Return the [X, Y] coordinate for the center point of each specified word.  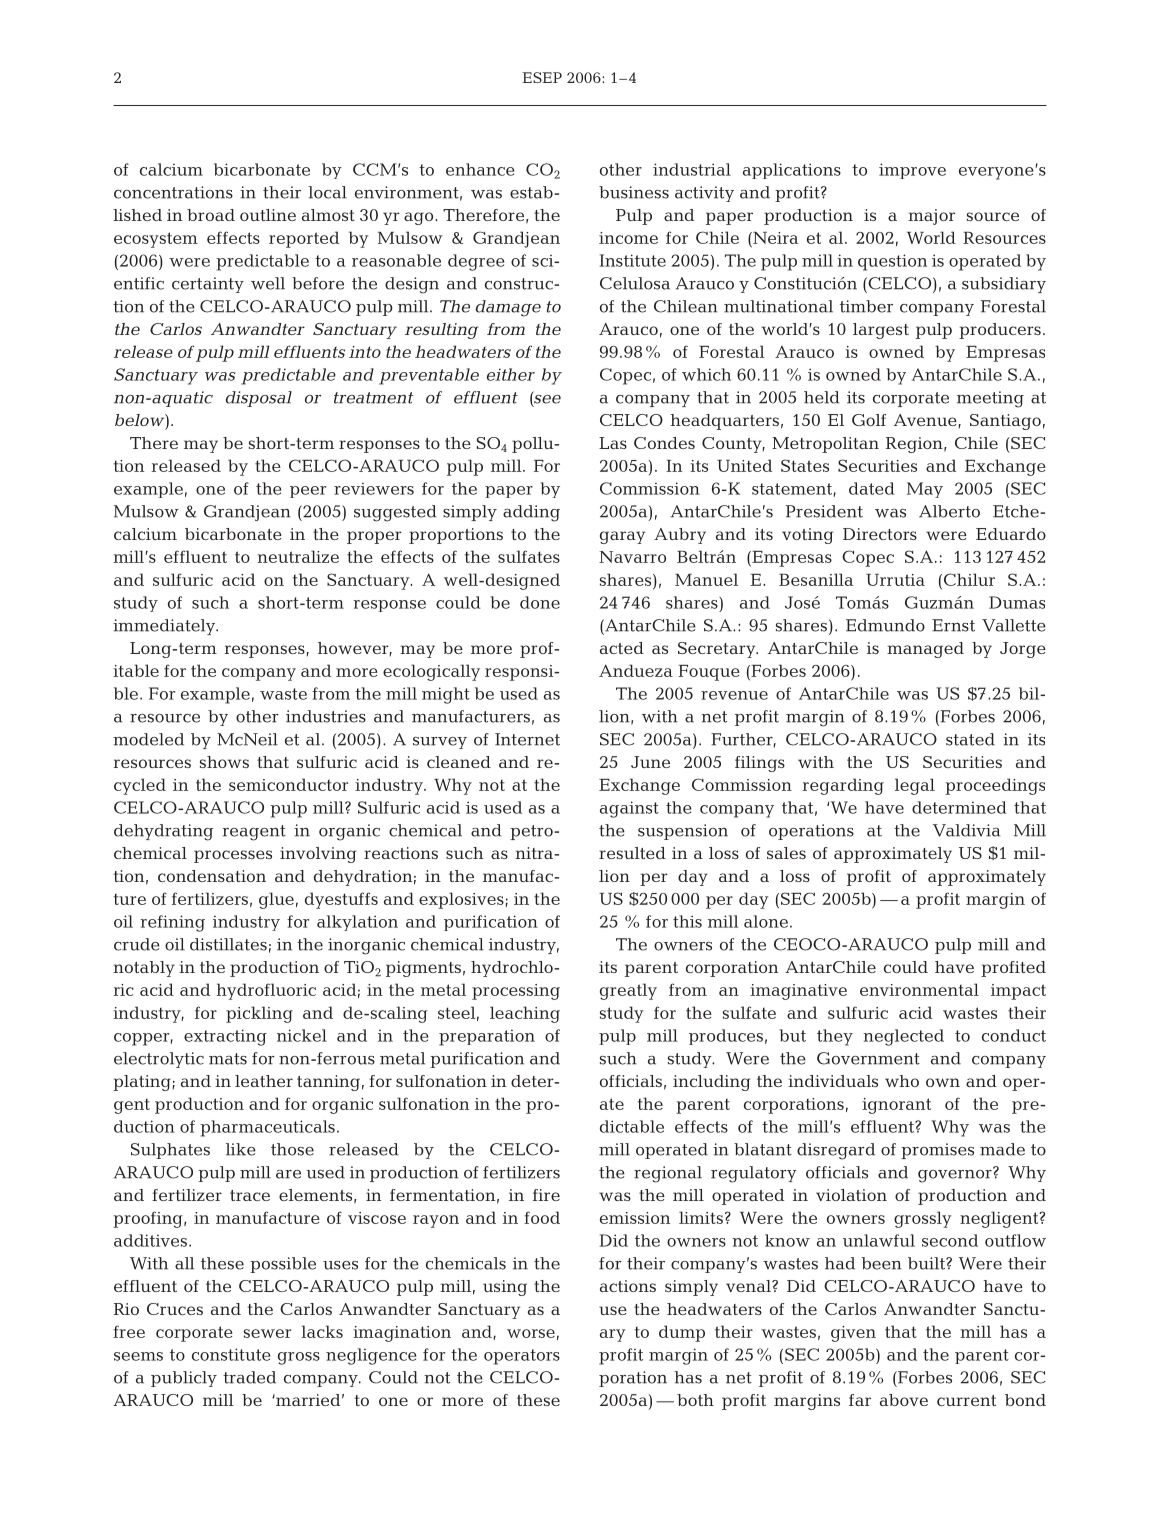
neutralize [298, 556]
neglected [903, 1037]
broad [211, 215]
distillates [228, 944]
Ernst [953, 625]
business [634, 192]
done [540, 602]
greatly [628, 991]
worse [531, 1333]
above [904, 1400]
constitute [231, 1354]
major [931, 217]
